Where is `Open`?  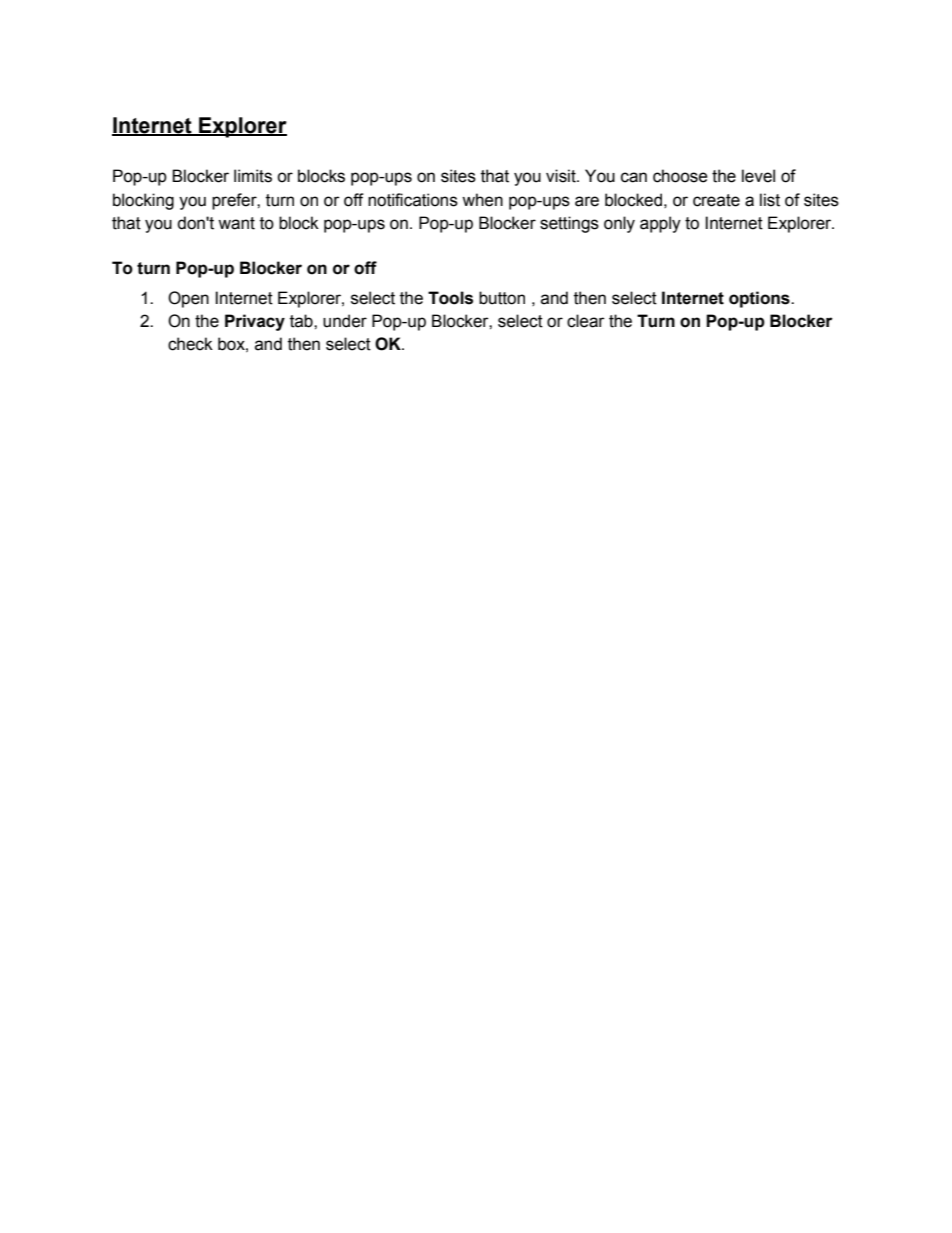
Open is located at coordinates (188, 299).
